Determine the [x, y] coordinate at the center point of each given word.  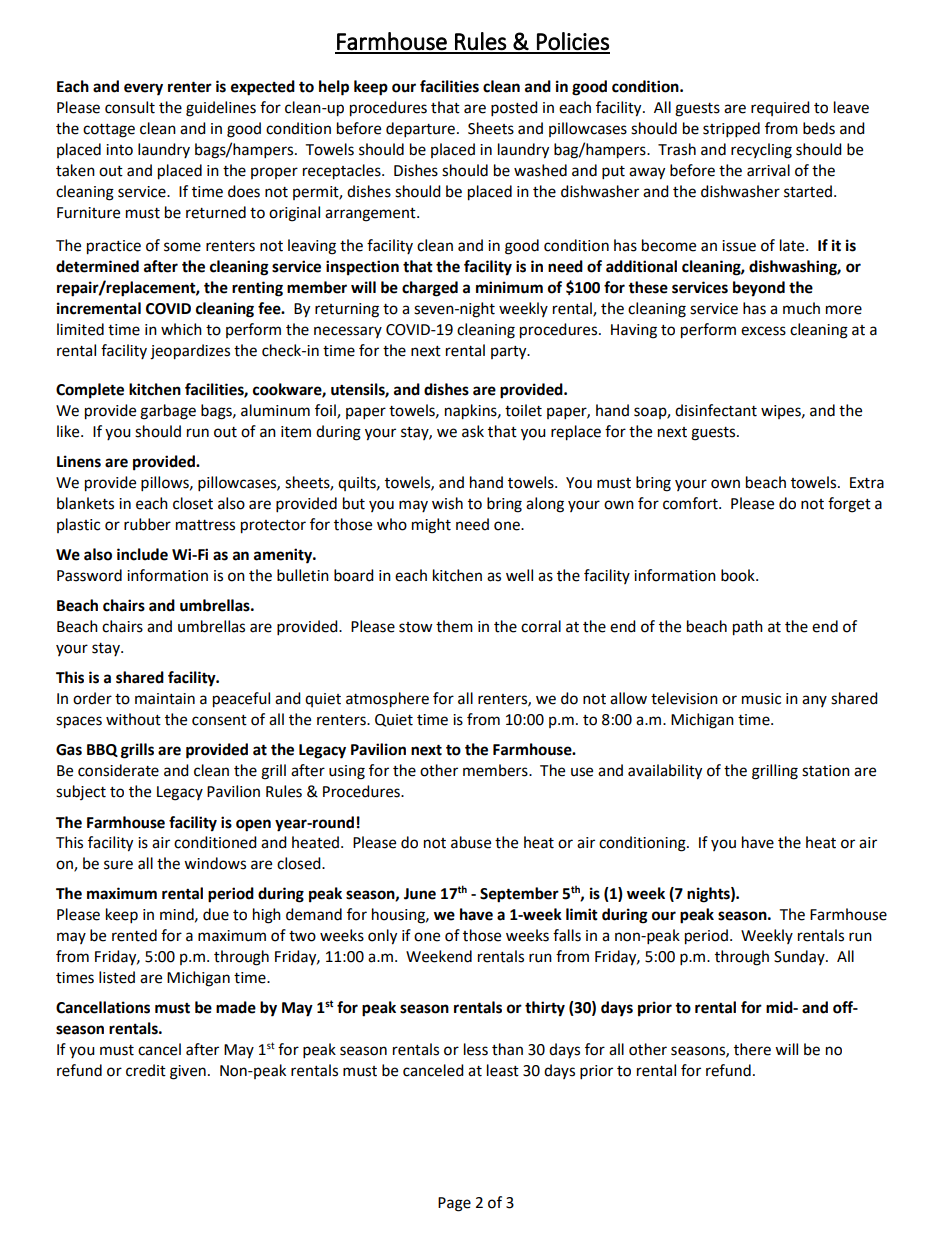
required [780, 108]
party [510, 353]
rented [134, 935]
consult [130, 107]
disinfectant [716, 410]
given [188, 1072]
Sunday [800, 957]
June [420, 894]
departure [420, 130]
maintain [165, 699]
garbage [168, 412]
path [748, 628]
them [454, 626]
